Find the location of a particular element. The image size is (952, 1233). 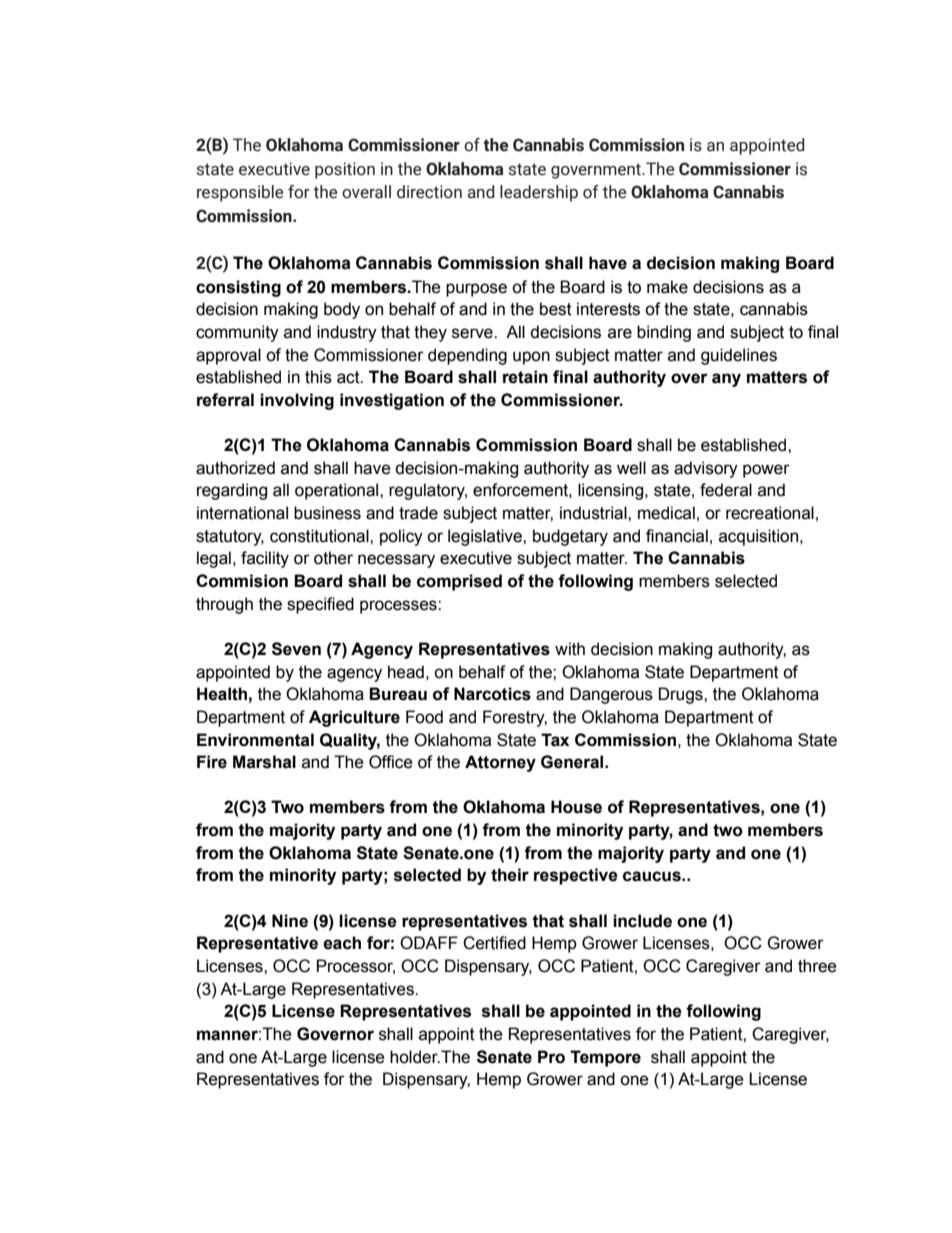

responsible is located at coordinates (240, 193).
